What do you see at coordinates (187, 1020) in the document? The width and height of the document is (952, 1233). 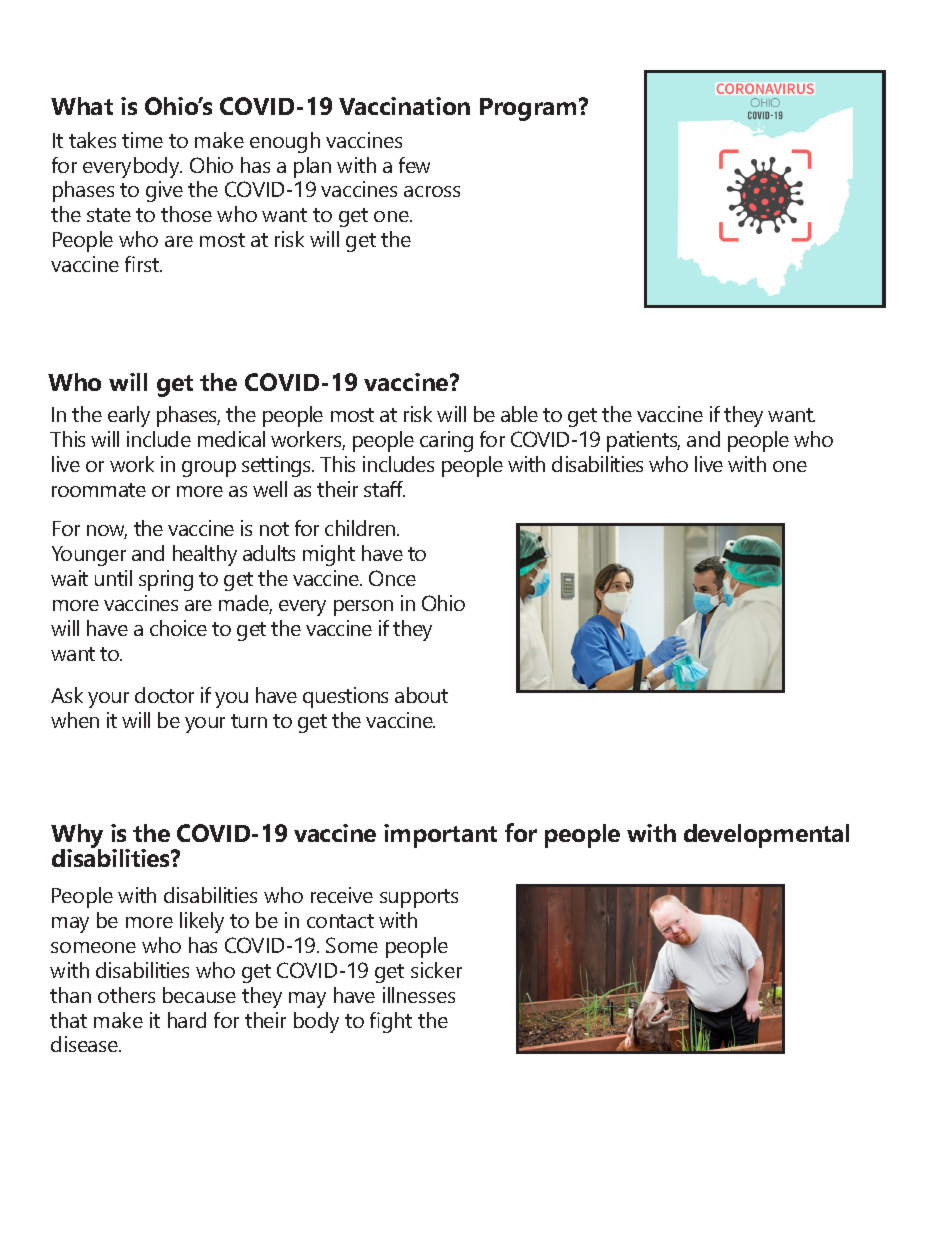 I see `hard` at bounding box center [187, 1020].
